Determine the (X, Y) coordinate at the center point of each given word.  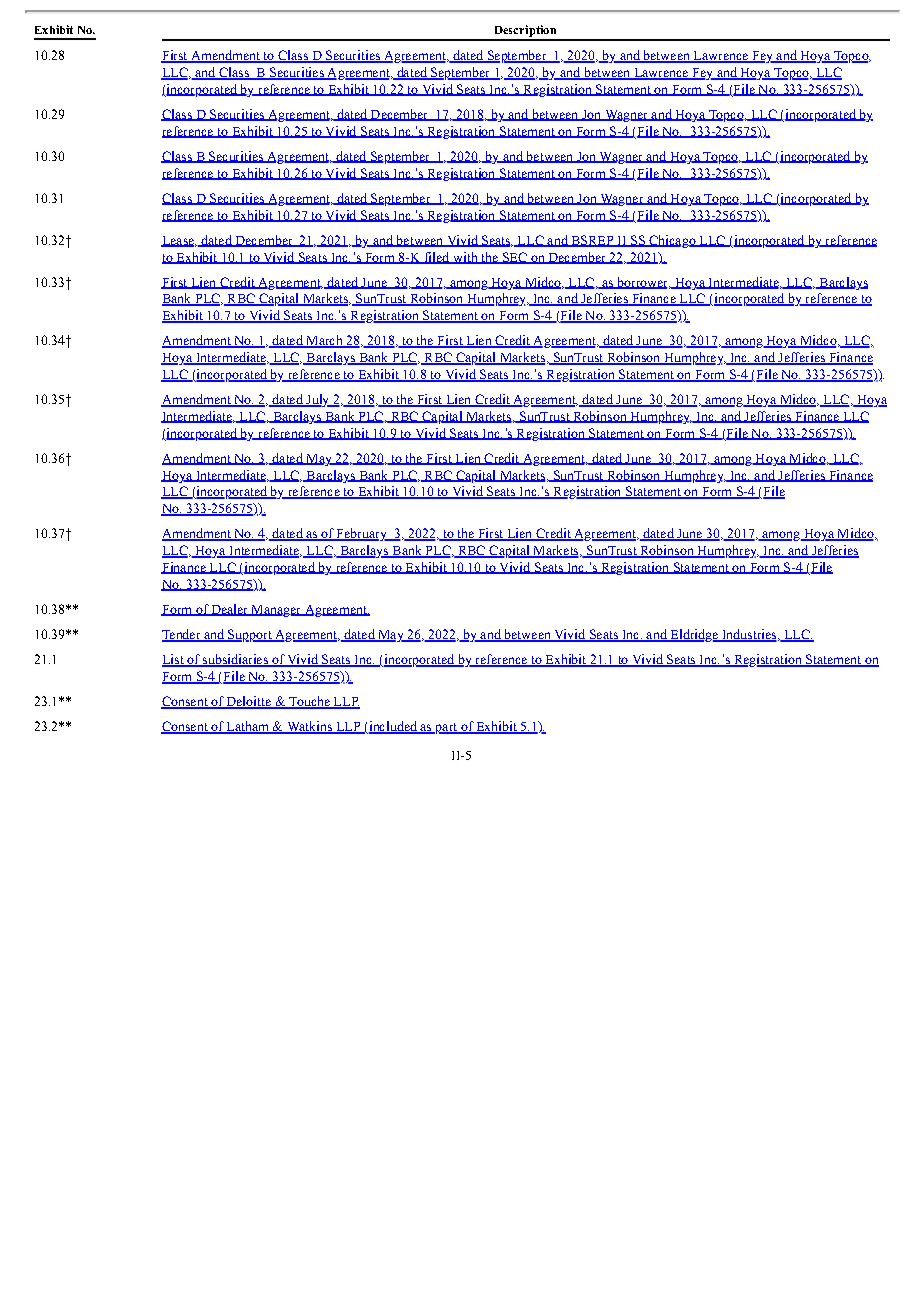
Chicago (672, 241)
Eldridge (694, 635)
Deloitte (249, 702)
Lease (178, 241)
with (465, 258)
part (446, 728)
